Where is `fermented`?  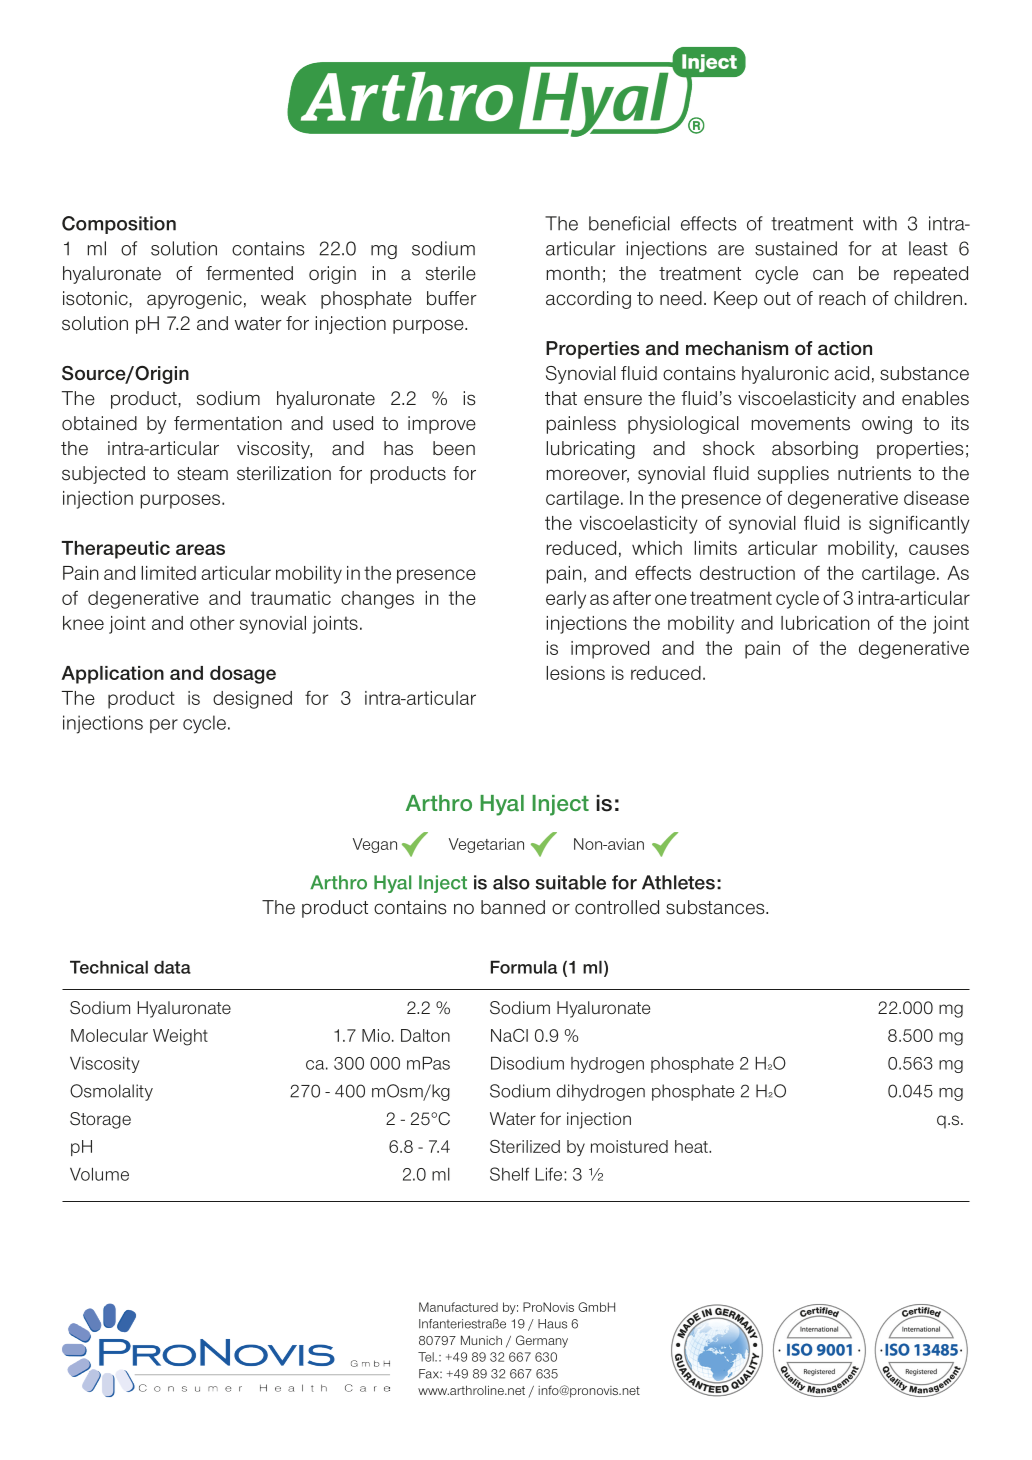 fermented is located at coordinates (249, 273).
